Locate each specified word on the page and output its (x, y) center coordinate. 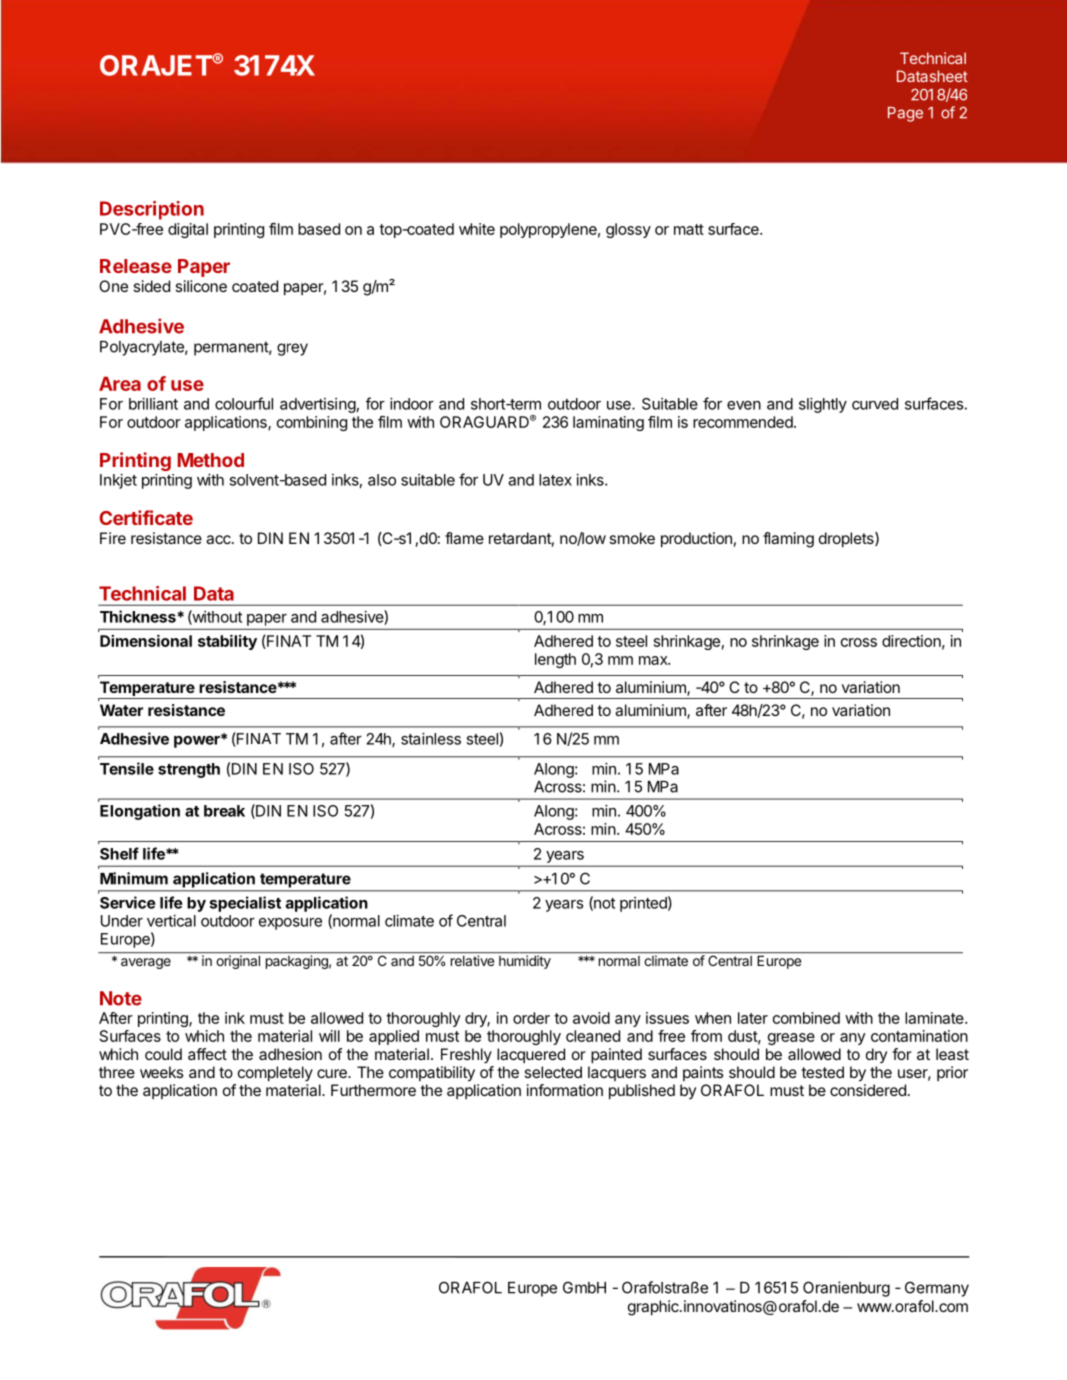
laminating (608, 423)
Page (905, 114)
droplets (847, 540)
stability (227, 642)
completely (275, 1074)
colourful (244, 403)
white (477, 229)
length (555, 660)
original (238, 962)
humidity (525, 962)
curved (875, 404)
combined (806, 1018)
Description (152, 210)
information (565, 1090)
